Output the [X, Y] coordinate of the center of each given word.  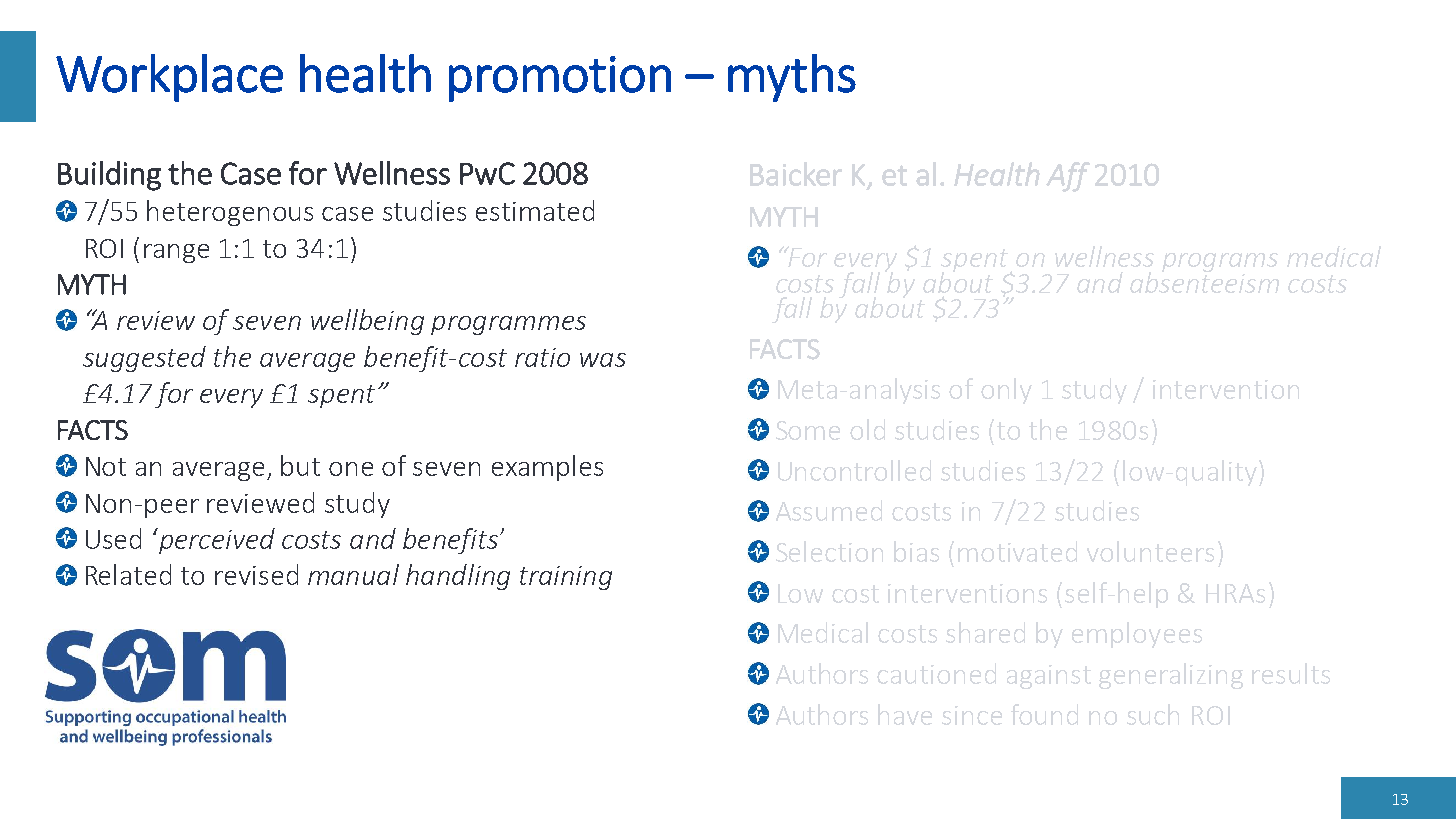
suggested [144, 359]
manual [353, 574]
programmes [508, 325]
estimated [535, 210]
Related [128, 574]
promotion [560, 79]
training [566, 578]
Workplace [169, 78]
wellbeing [367, 322]
